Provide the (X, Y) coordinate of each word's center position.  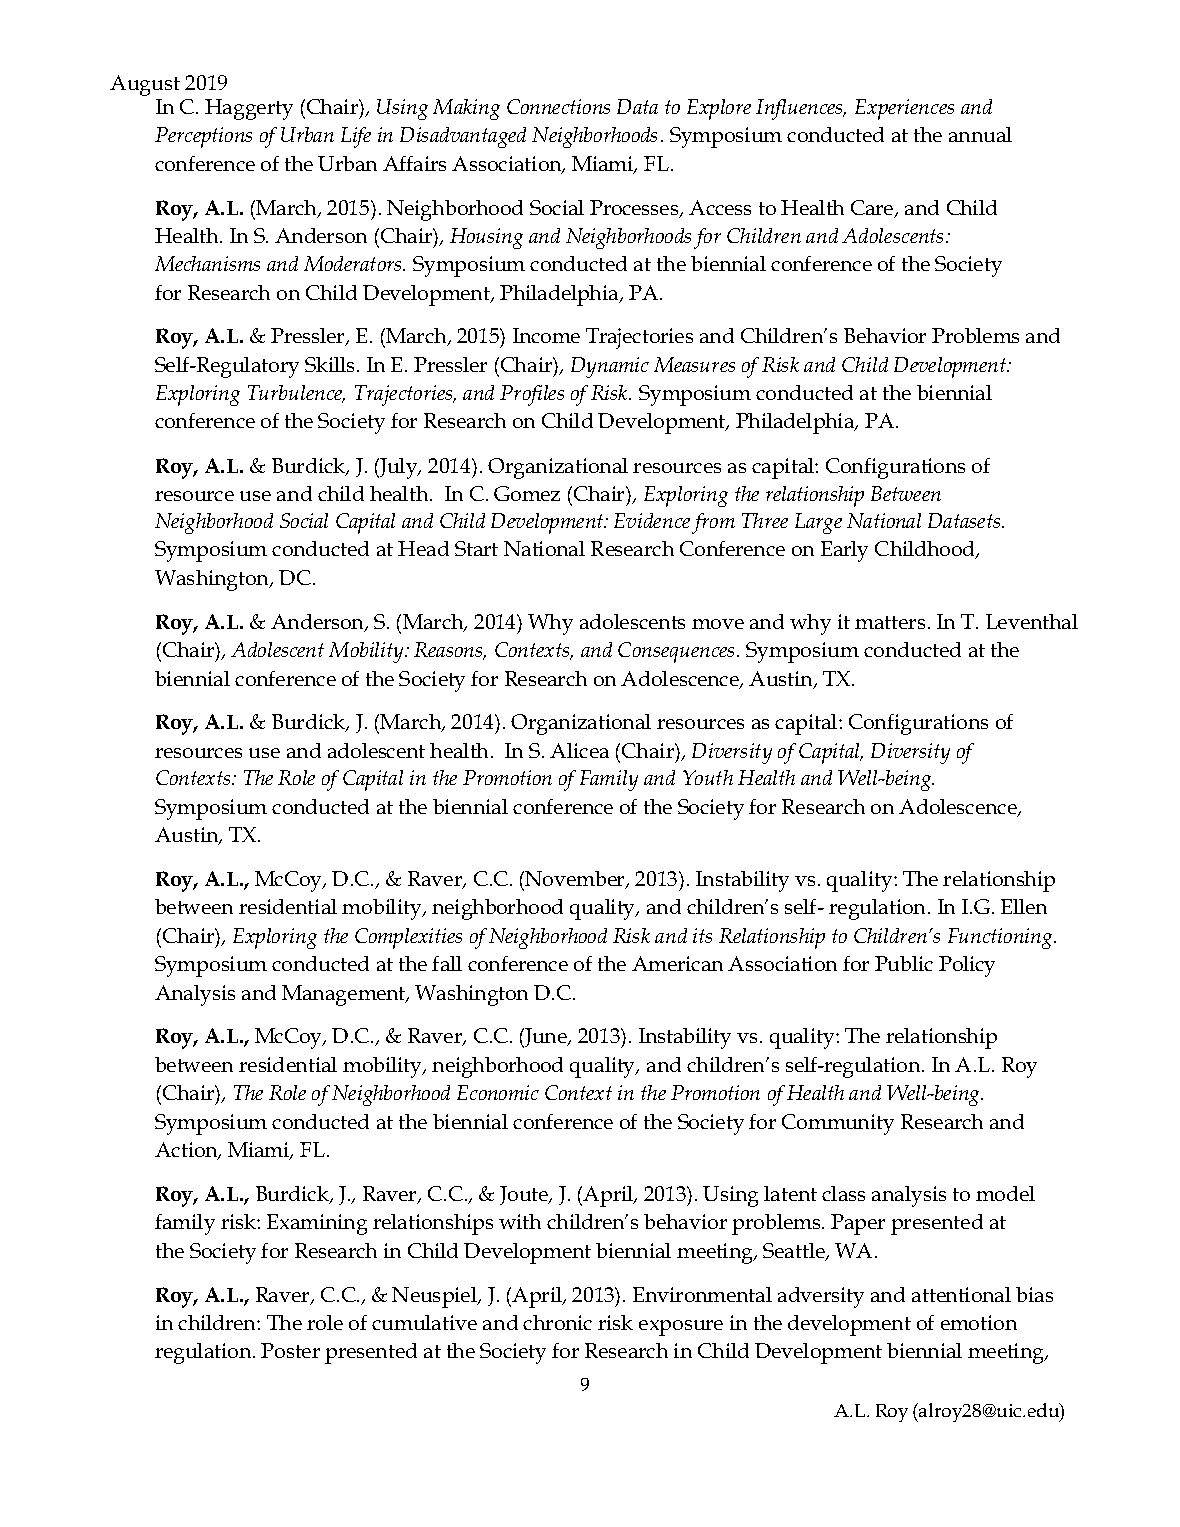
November (576, 880)
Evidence (652, 520)
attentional (961, 1294)
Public (904, 963)
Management (345, 995)
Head (423, 548)
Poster (290, 1350)
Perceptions (203, 137)
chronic (557, 1322)
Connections (558, 106)
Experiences (904, 109)
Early (844, 551)
